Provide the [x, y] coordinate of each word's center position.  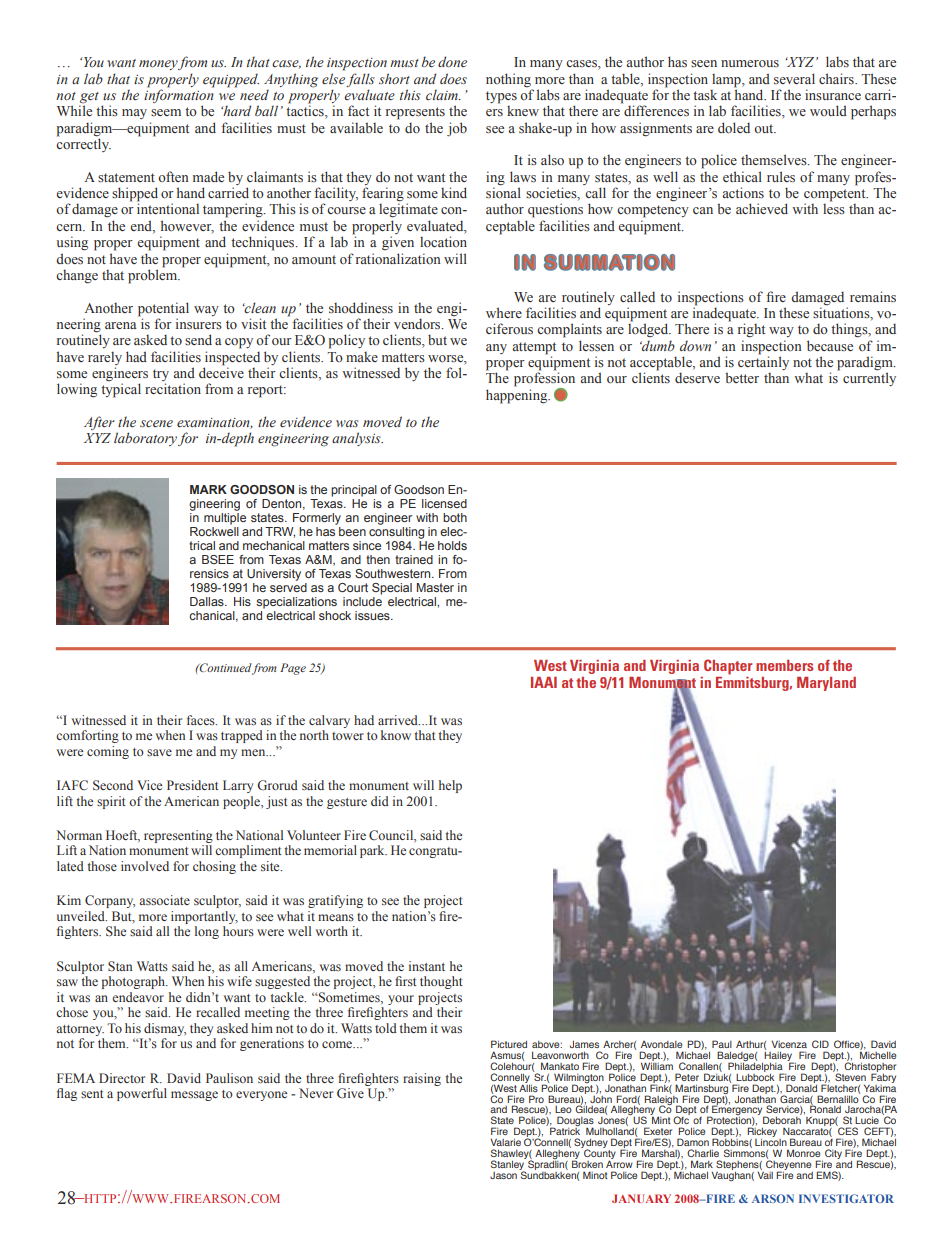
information [179, 96]
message [194, 1096]
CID [820, 1044]
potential [163, 309]
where [504, 312]
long [207, 932]
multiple [225, 519]
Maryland [826, 684]
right [751, 330]
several [794, 78]
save [159, 752]
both [455, 517]
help [450, 786]
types [501, 98]
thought [441, 982]
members [784, 665]
